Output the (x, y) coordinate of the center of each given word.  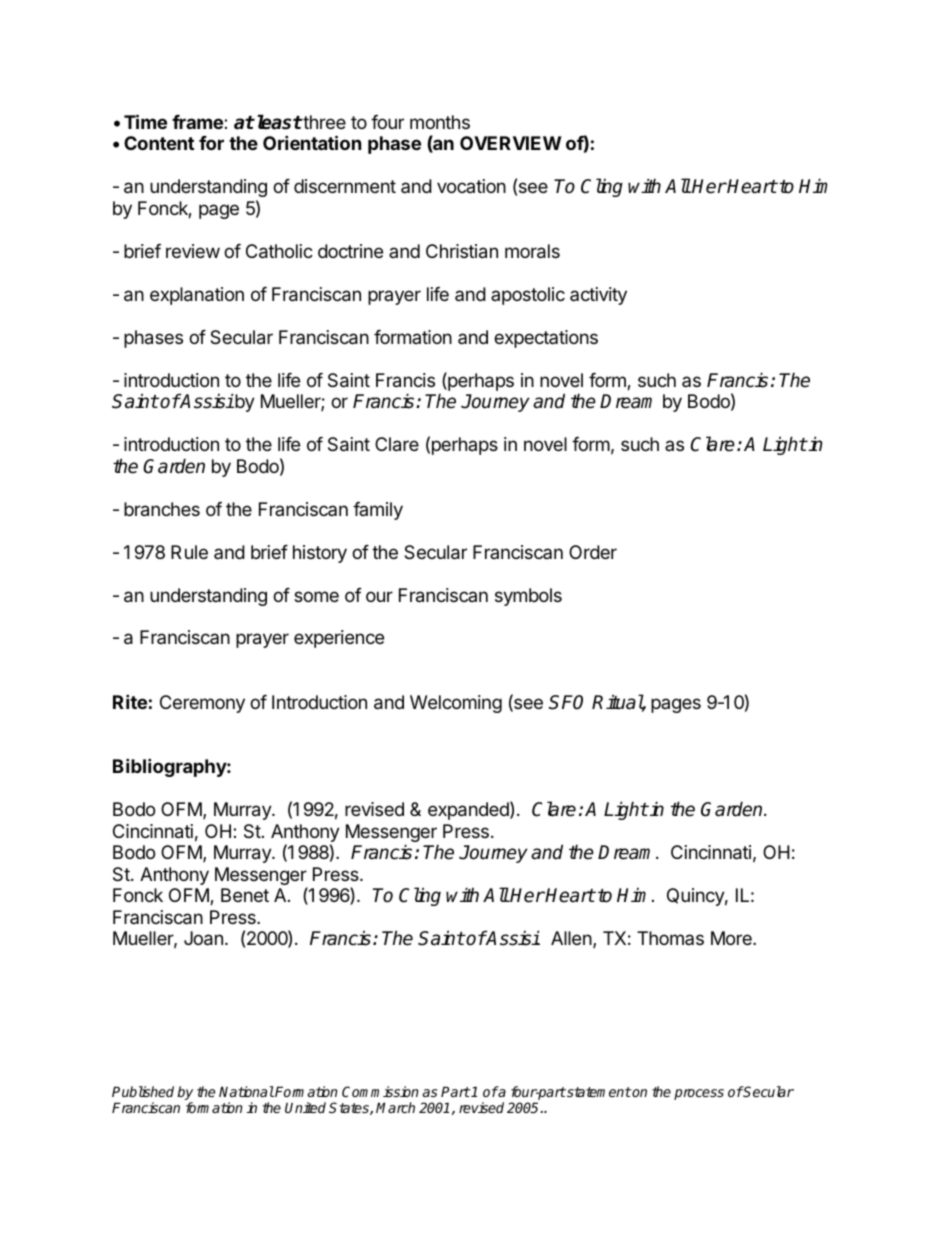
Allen (572, 939)
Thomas (670, 938)
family (378, 511)
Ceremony (202, 704)
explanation (197, 296)
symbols (528, 597)
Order (593, 552)
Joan (203, 938)
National (246, 1091)
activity (598, 296)
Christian (462, 251)
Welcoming (456, 704)
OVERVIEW (510, 143)
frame (198, 122)
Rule (189, 552)
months (440, 122)
